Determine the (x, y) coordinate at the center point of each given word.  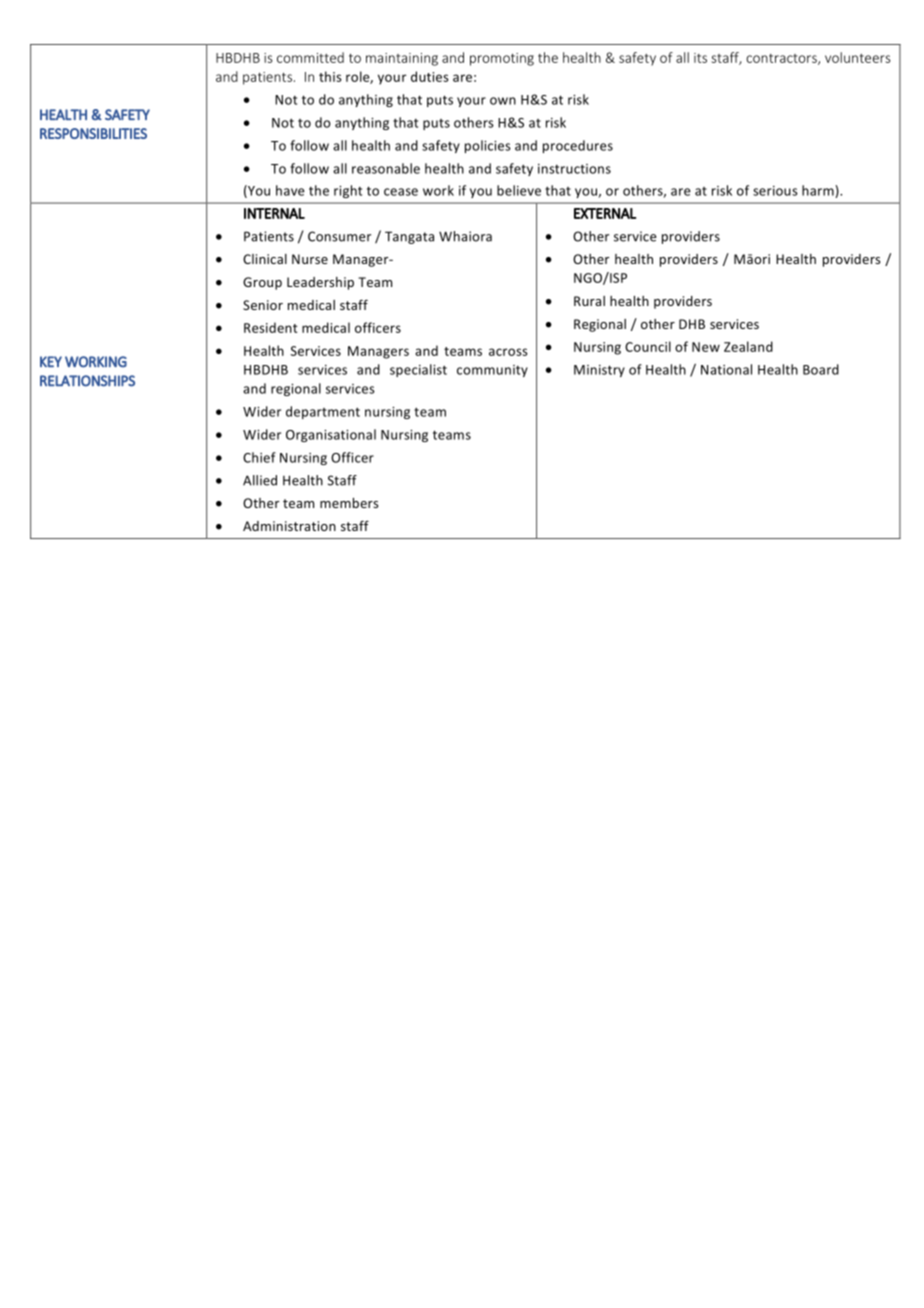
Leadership (320, 283)
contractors (782, 59)
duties (430, 76)
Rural (589, 301)
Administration (289, 526)
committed (310, 57)
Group (262, 283)
